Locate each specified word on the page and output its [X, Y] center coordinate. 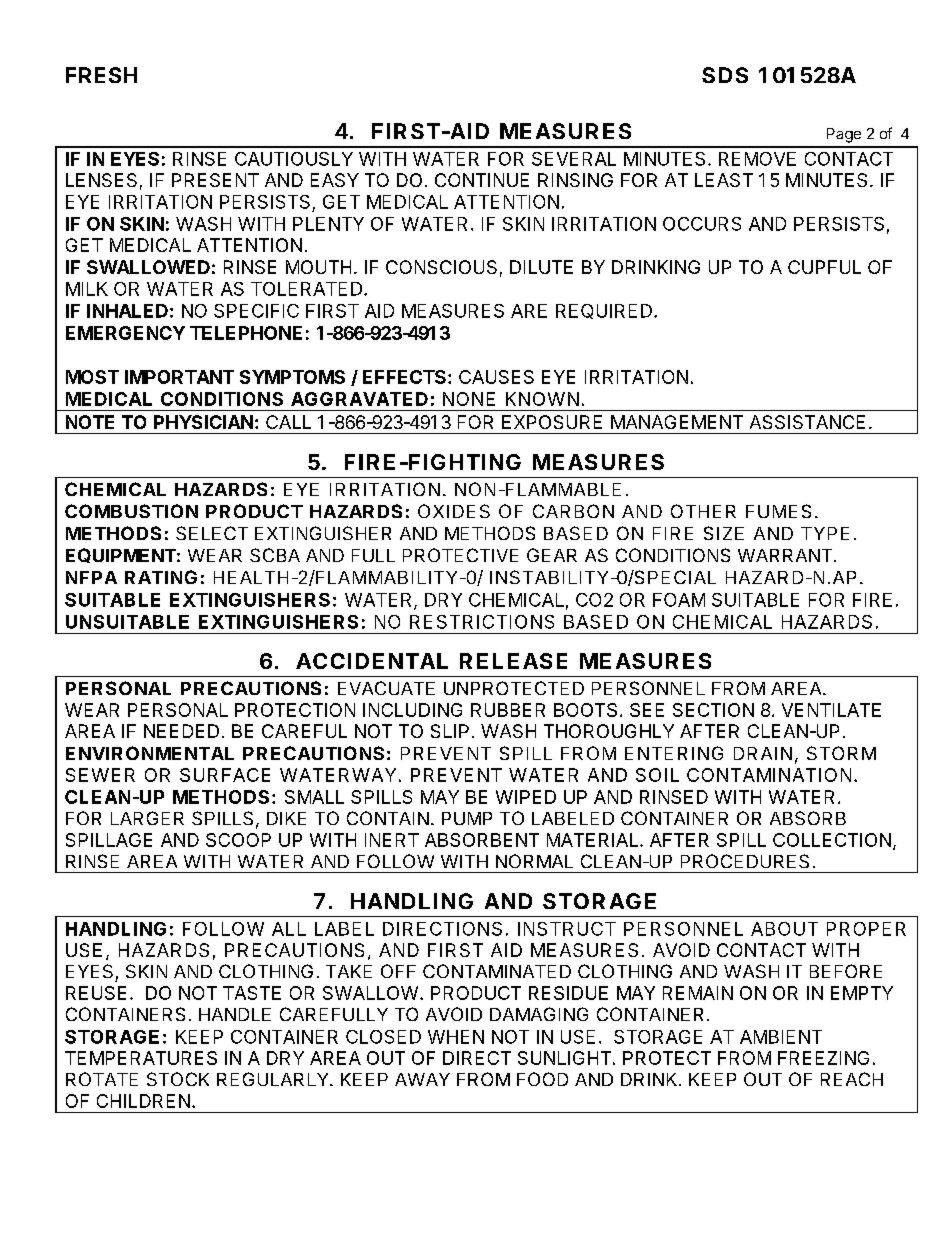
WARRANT [786, 555]
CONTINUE [482, 180]
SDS [725, 75]
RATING [161, 577]
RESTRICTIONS [482, 622]
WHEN [456, 1037]
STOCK [178, 1079]
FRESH [101, 75]
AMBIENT [781, 1037]
